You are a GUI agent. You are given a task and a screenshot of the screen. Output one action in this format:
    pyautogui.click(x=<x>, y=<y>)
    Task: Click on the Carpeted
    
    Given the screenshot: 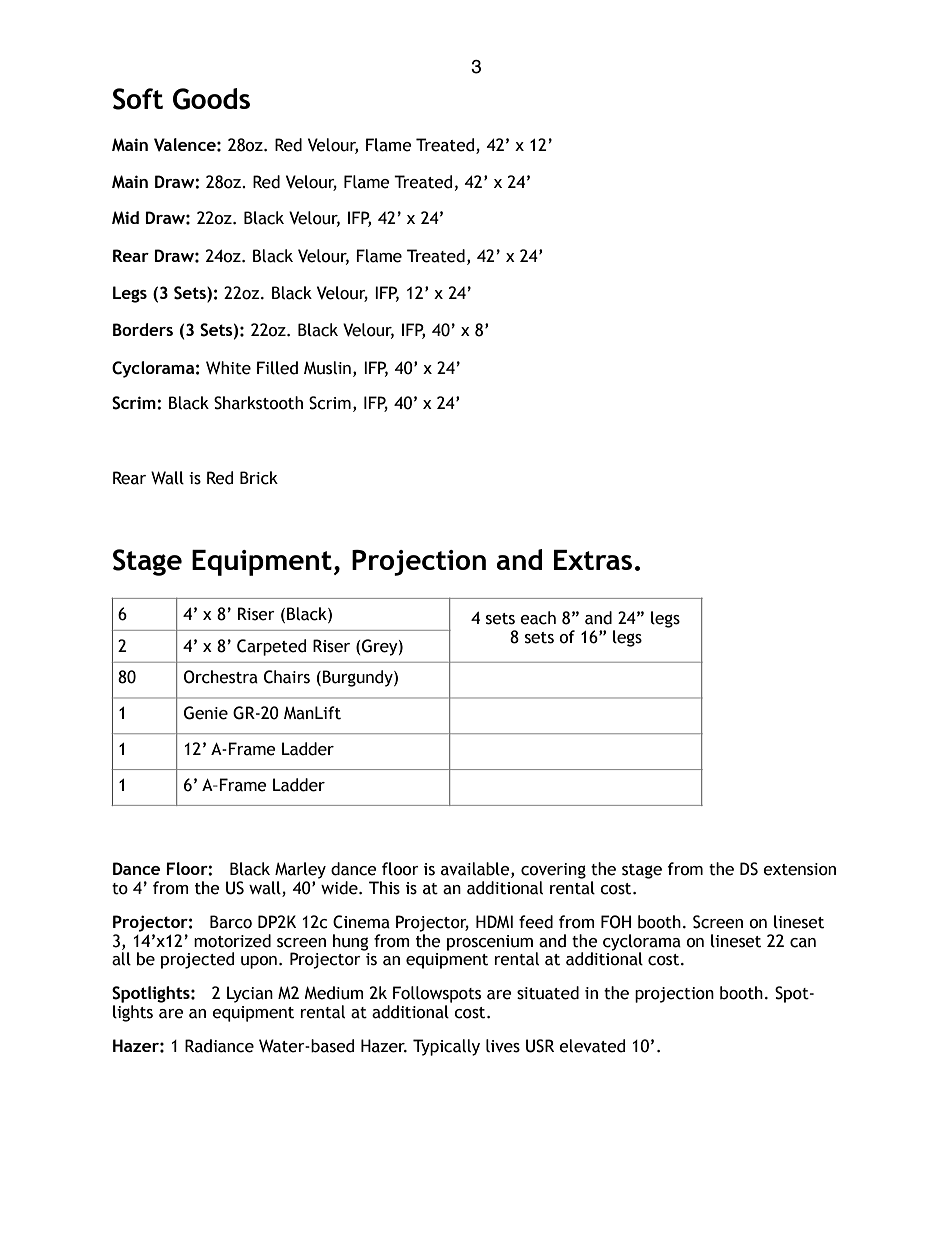 What is the action you would take?
    pyautogui.click(x=271, y=647)
